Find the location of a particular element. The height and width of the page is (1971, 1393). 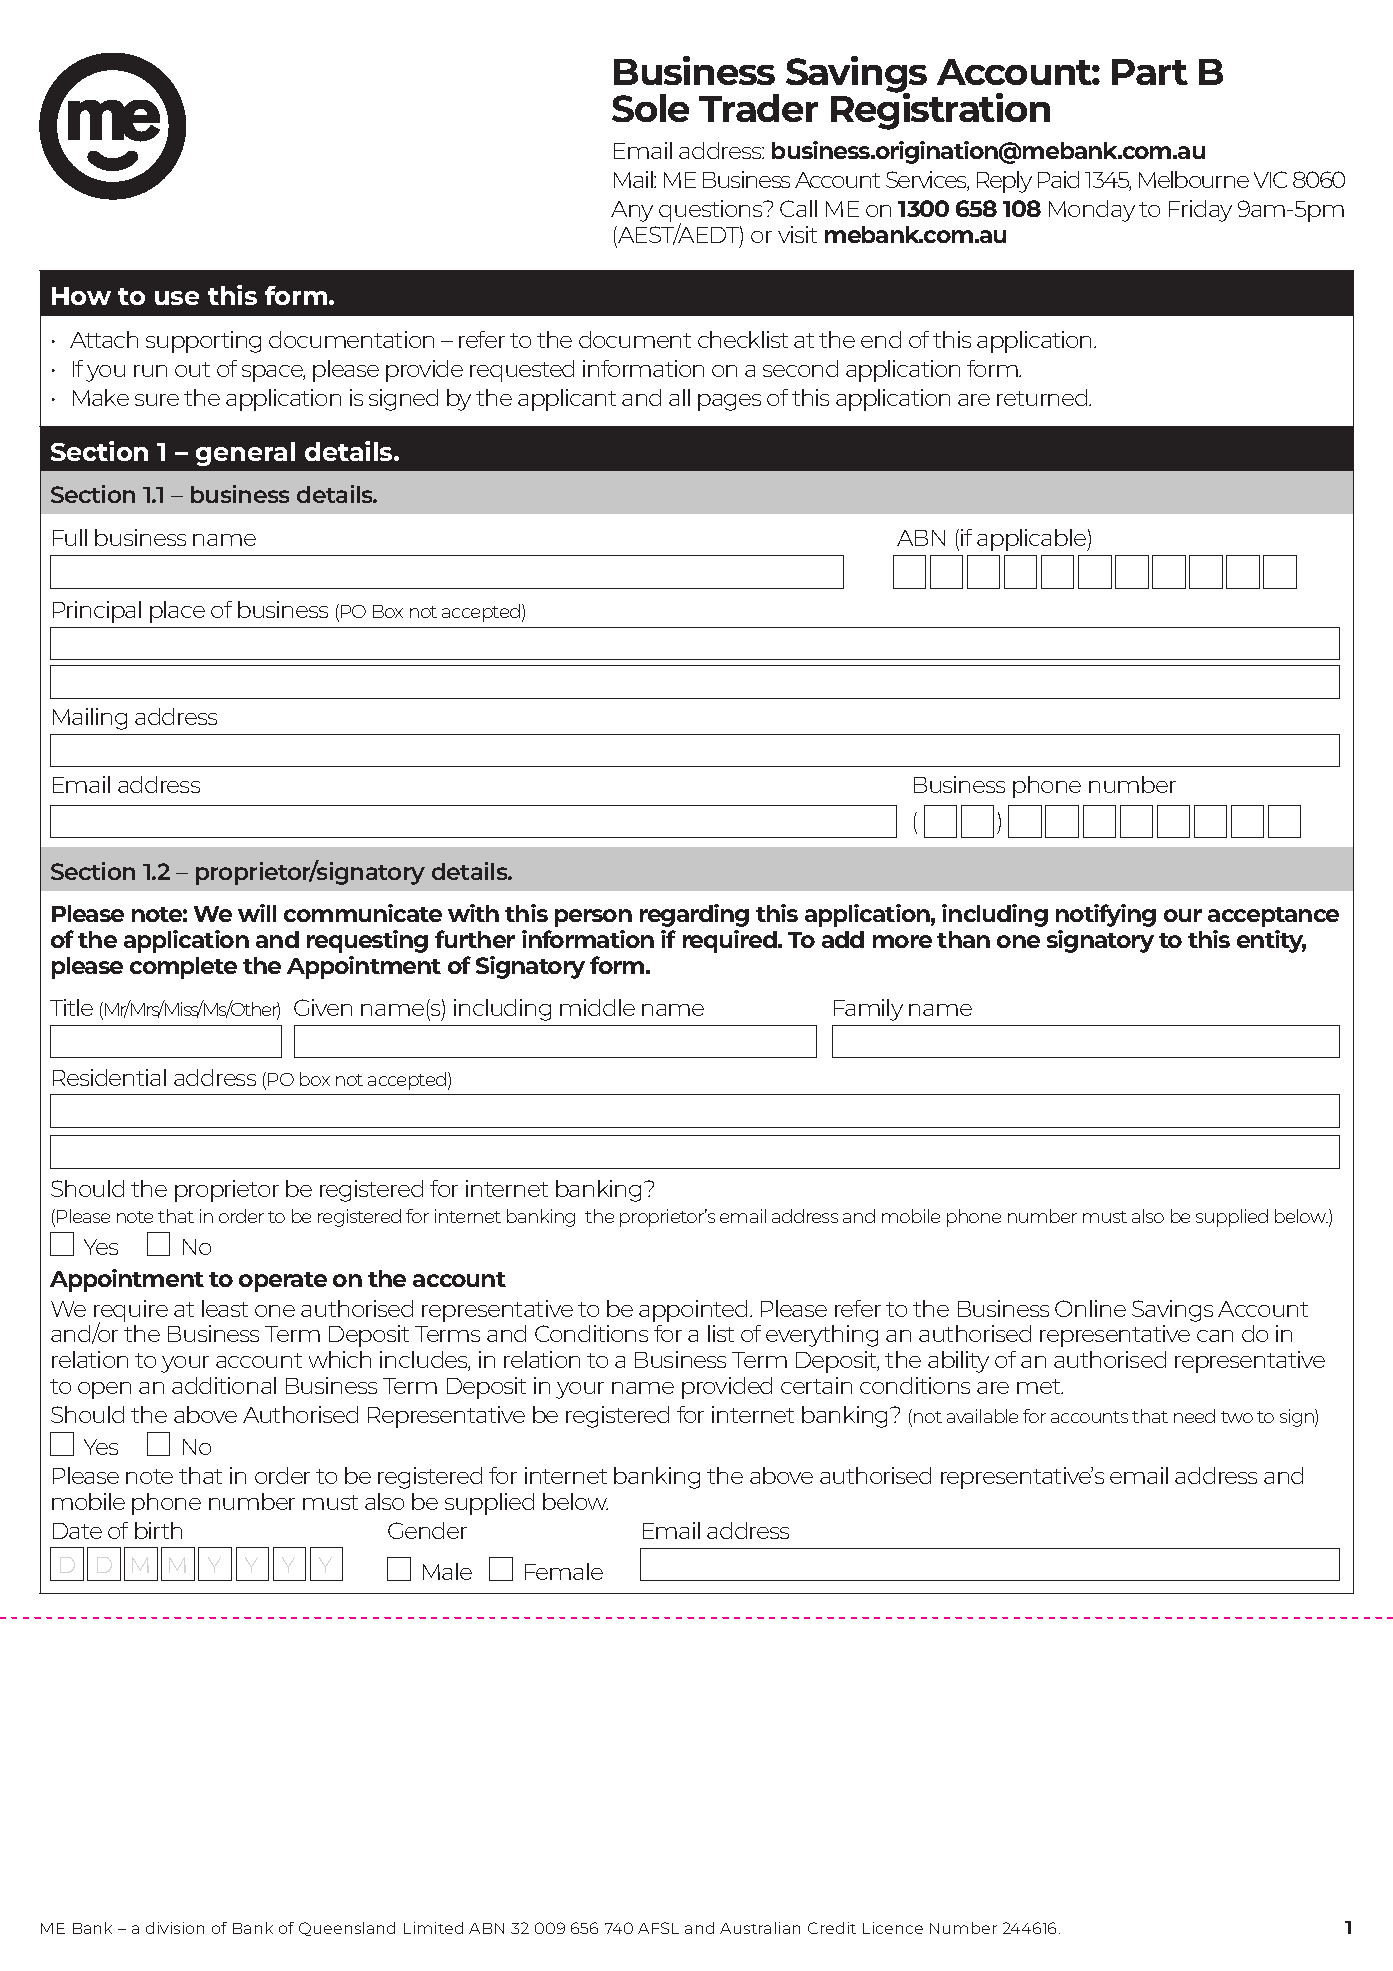

need is located at coordinates (1194, 1416).
